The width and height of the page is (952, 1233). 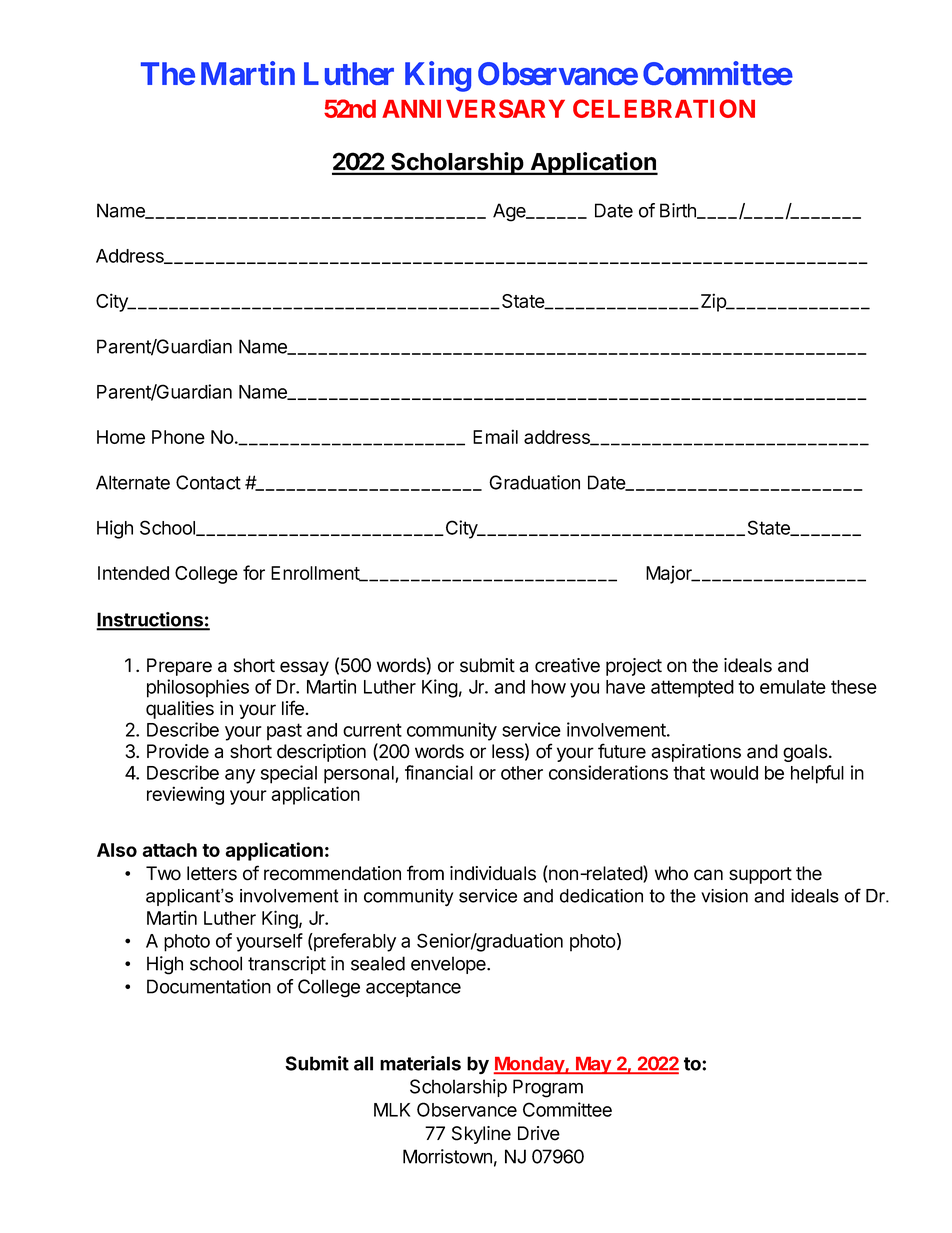 What do you see at coordinates (634, 667) in the page?
I see `project` at bounding box center [634, 667].
